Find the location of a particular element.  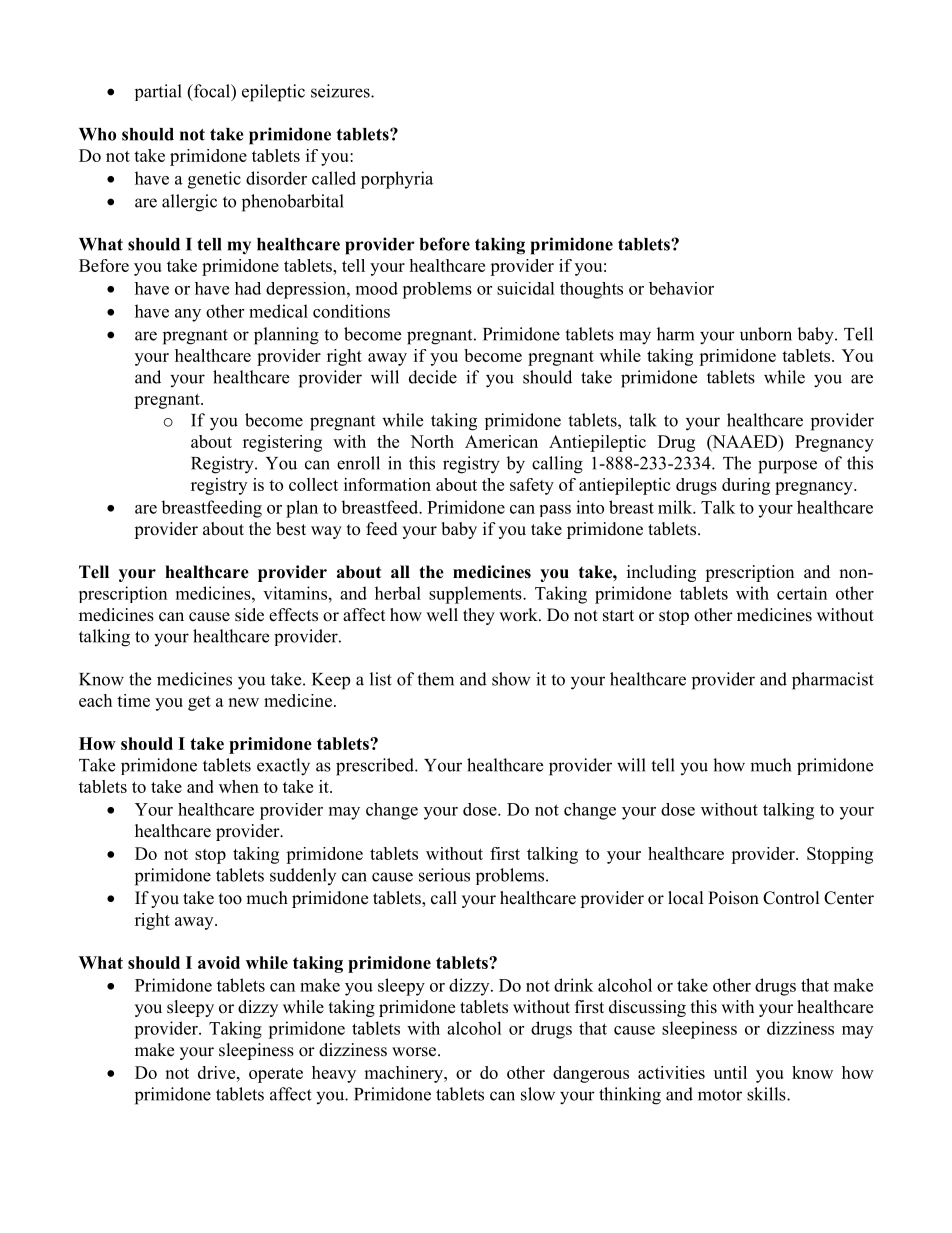

Poison is located at coordinates (733, 898).
